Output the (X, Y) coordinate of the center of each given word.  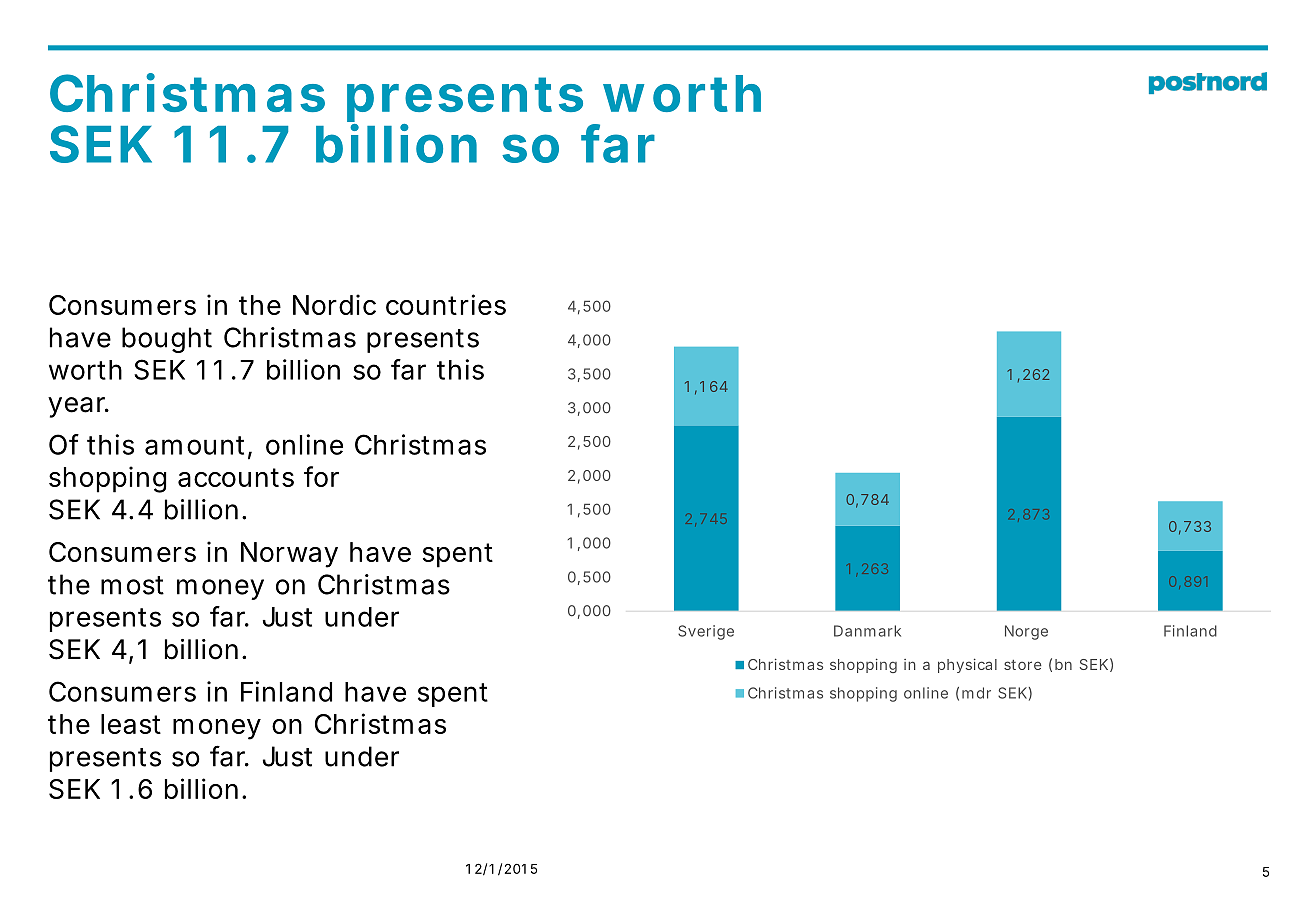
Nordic (334, 304)
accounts (236, 477)
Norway (289, 555)
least (131, 724)
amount (197, 446)
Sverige (706, 632)
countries (446, 304)
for (321, 476)
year (78, 407)
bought (167, 340)
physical (967, 665)
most (132, 585)
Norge (1026, 632)
